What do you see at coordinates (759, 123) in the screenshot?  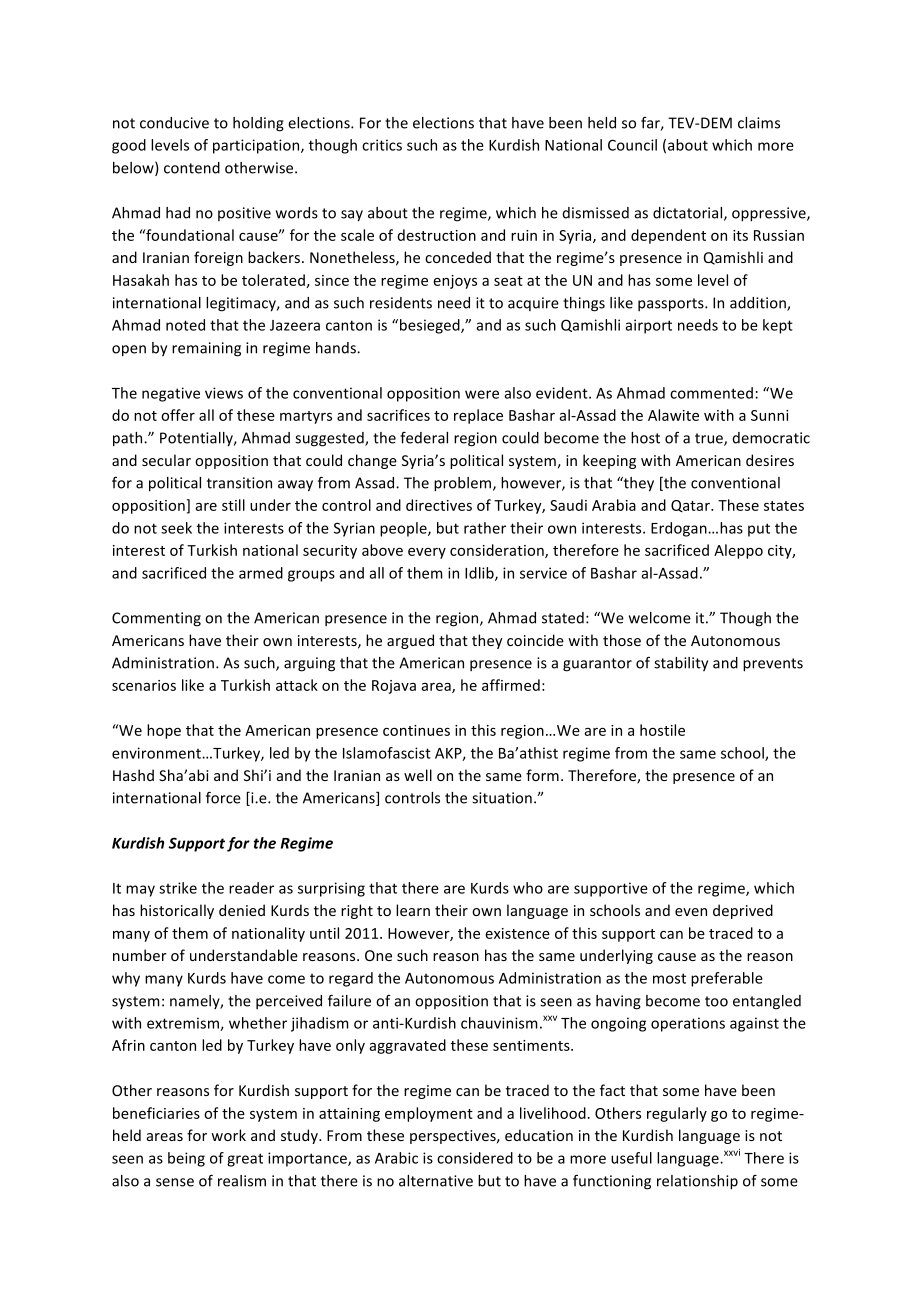 I see `claims` at bounding box center [759, 123].
